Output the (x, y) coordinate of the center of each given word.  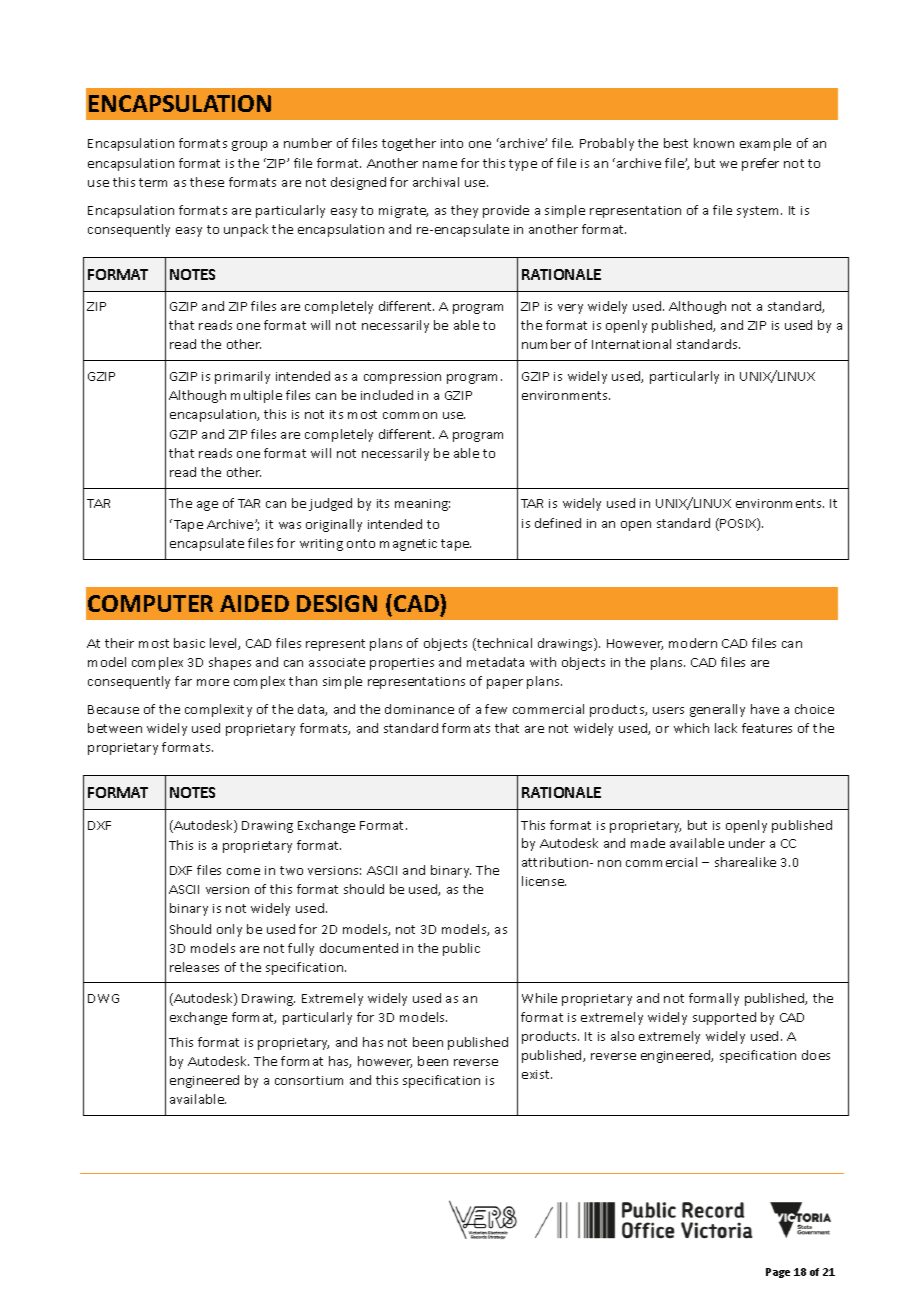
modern (693, 643)
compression (402, 378)
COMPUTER (150, 603)
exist (537, 1074)
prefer (760, 164)
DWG (103, 998)
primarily (242, 377)
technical (503, 644)
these (207, 182)
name (440, 164)
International (631, 344)
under (747, 843)
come (243, 871)
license (544, 881)
